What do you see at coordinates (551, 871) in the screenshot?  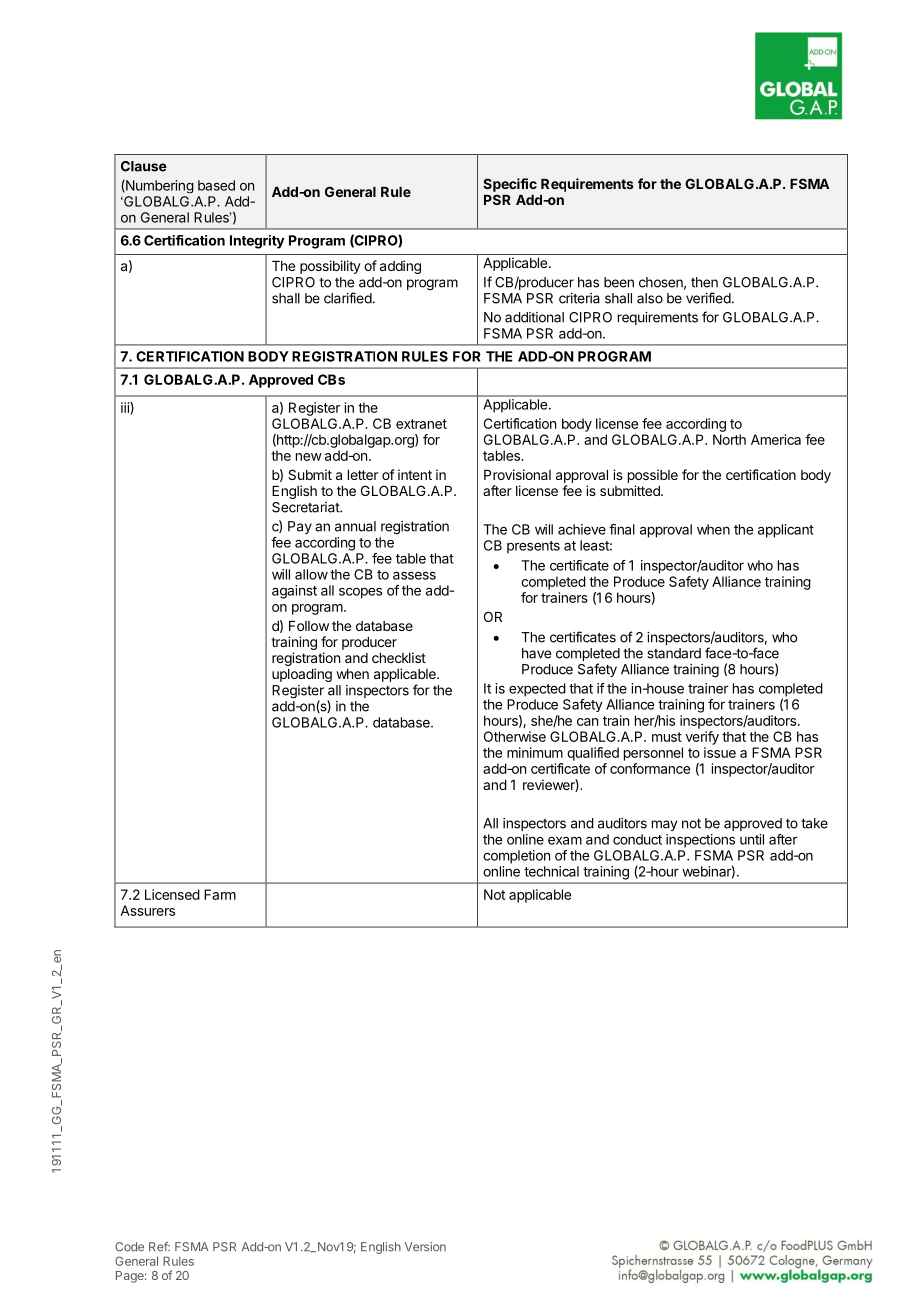 I see `technical` at bounding box center [551, 871].
